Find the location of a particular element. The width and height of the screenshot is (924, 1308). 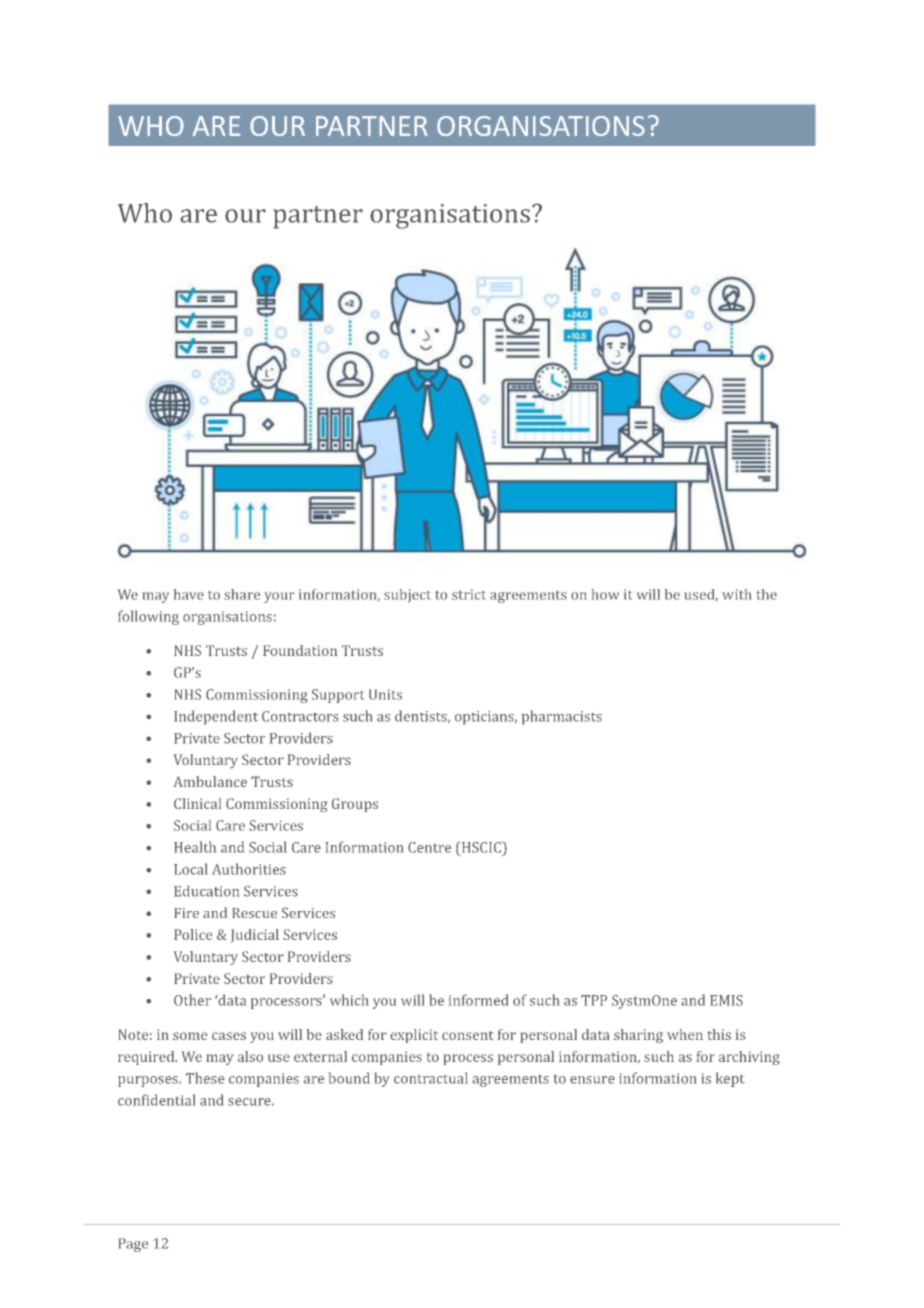

Centre is located at coordinates (429, 847).
